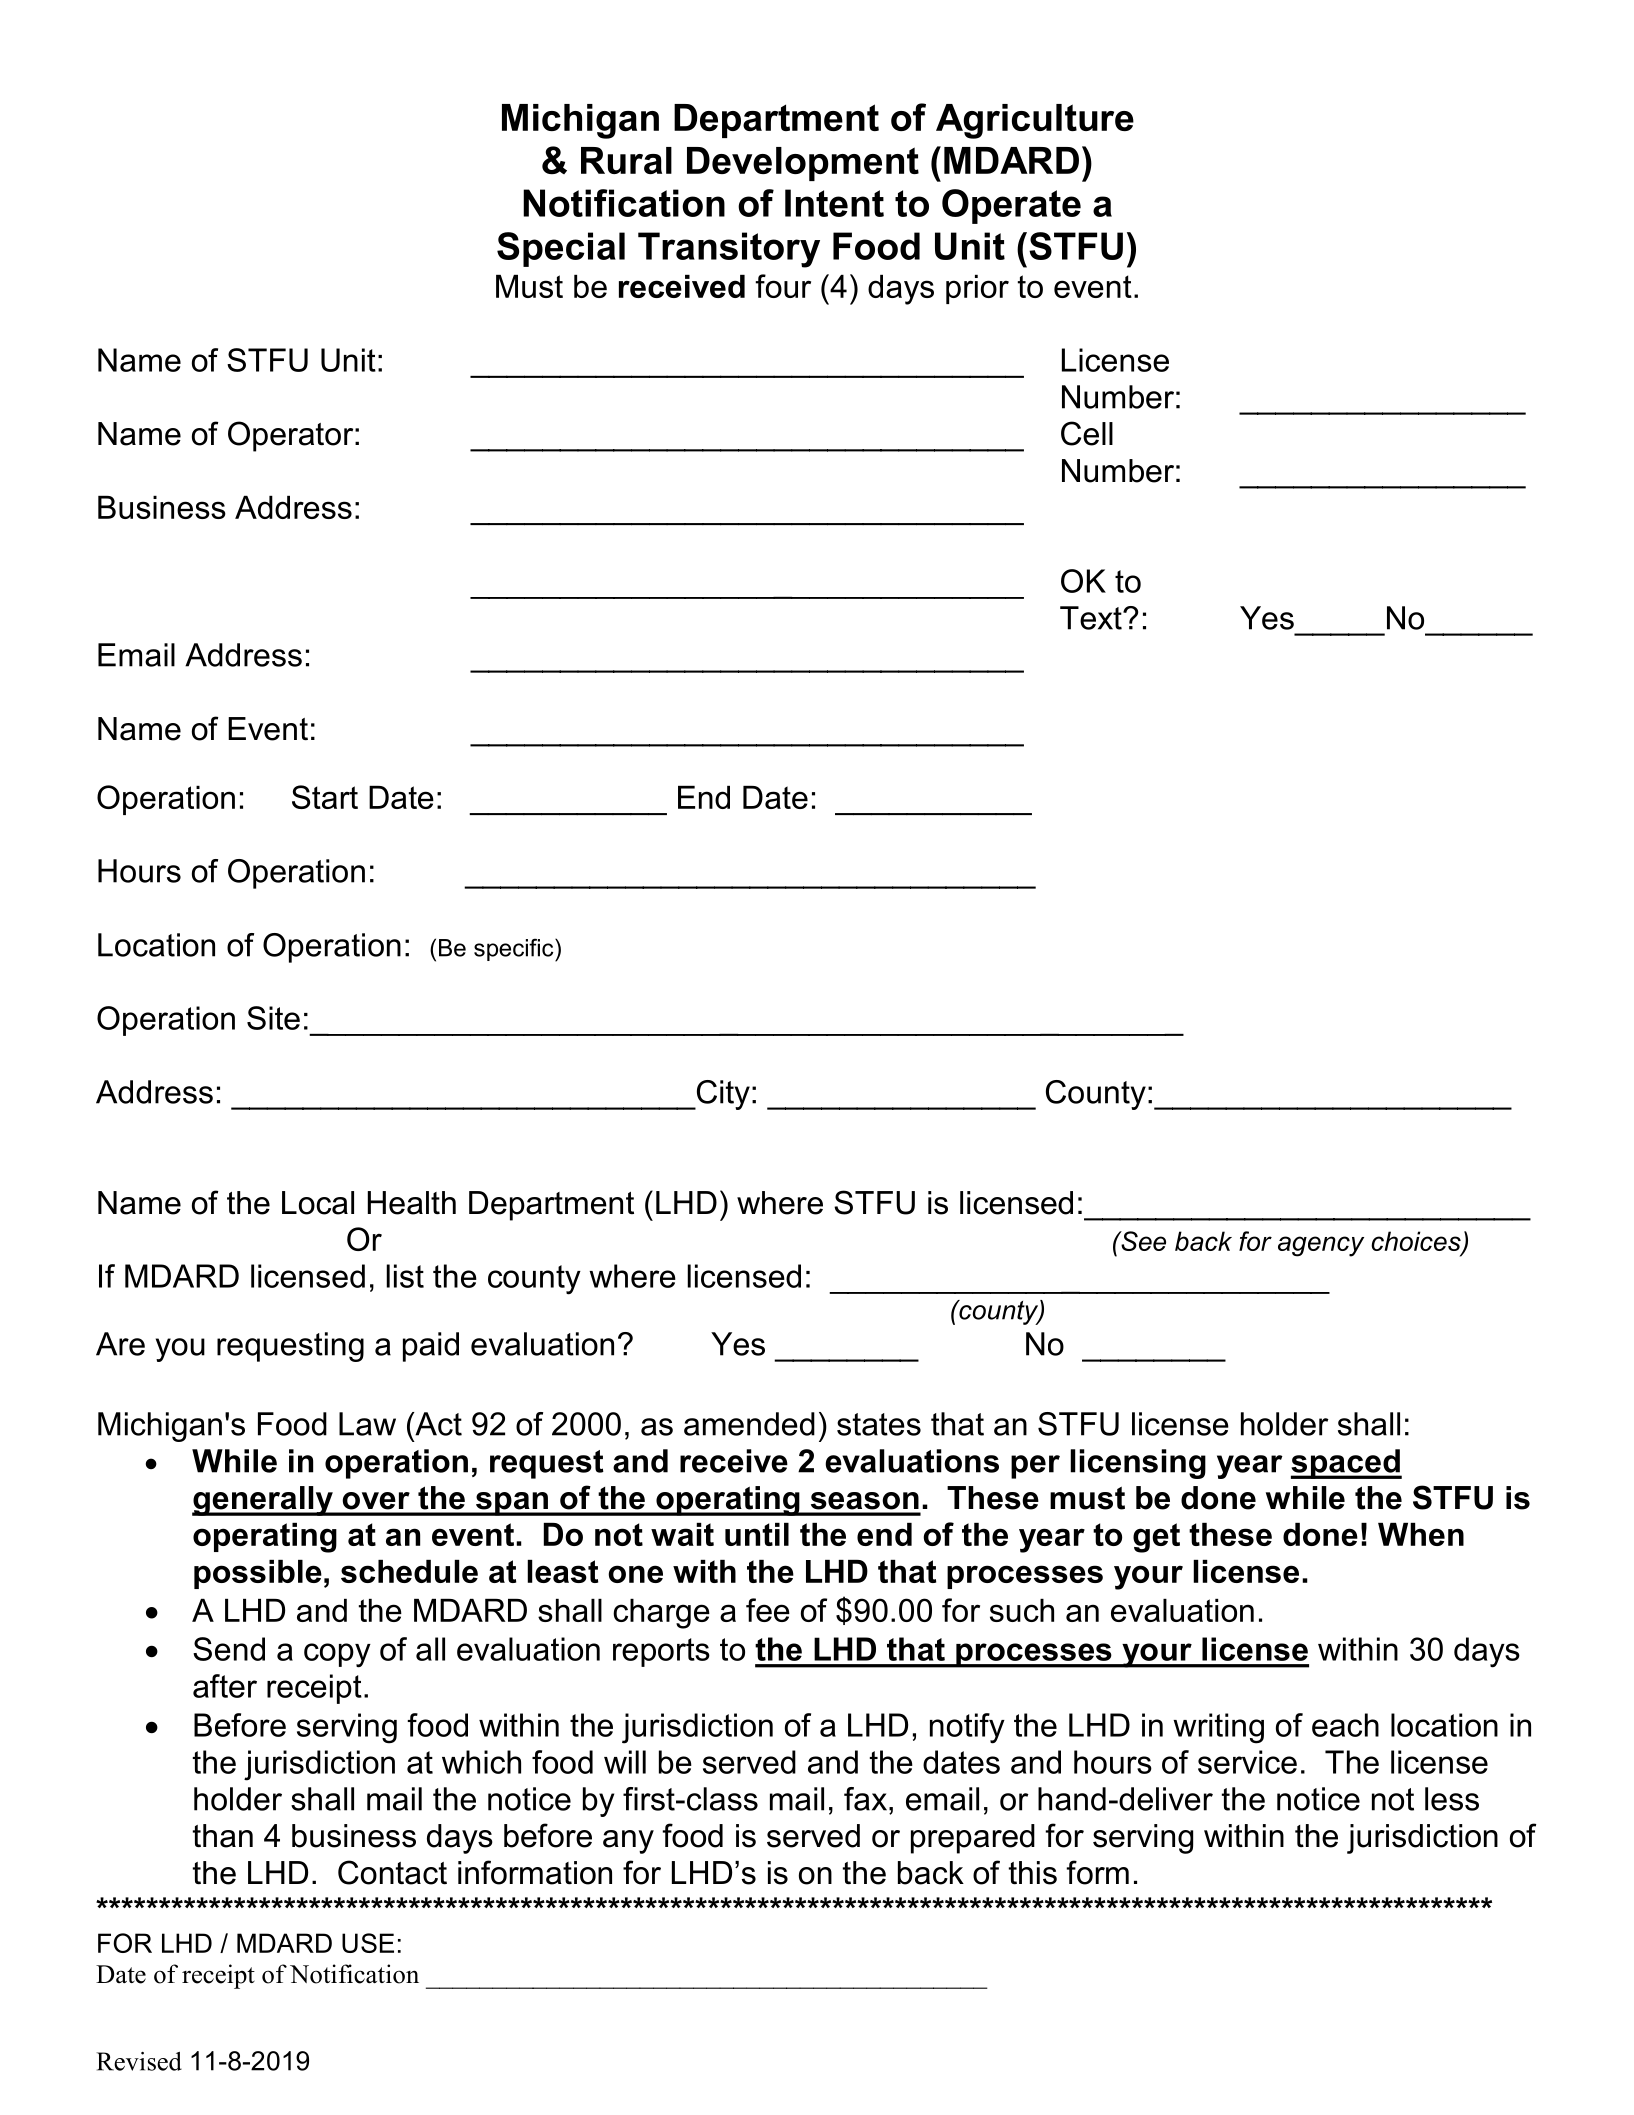 The height and width of the document is (2115, 1634). I want to click on Development, so click(803, 164).
